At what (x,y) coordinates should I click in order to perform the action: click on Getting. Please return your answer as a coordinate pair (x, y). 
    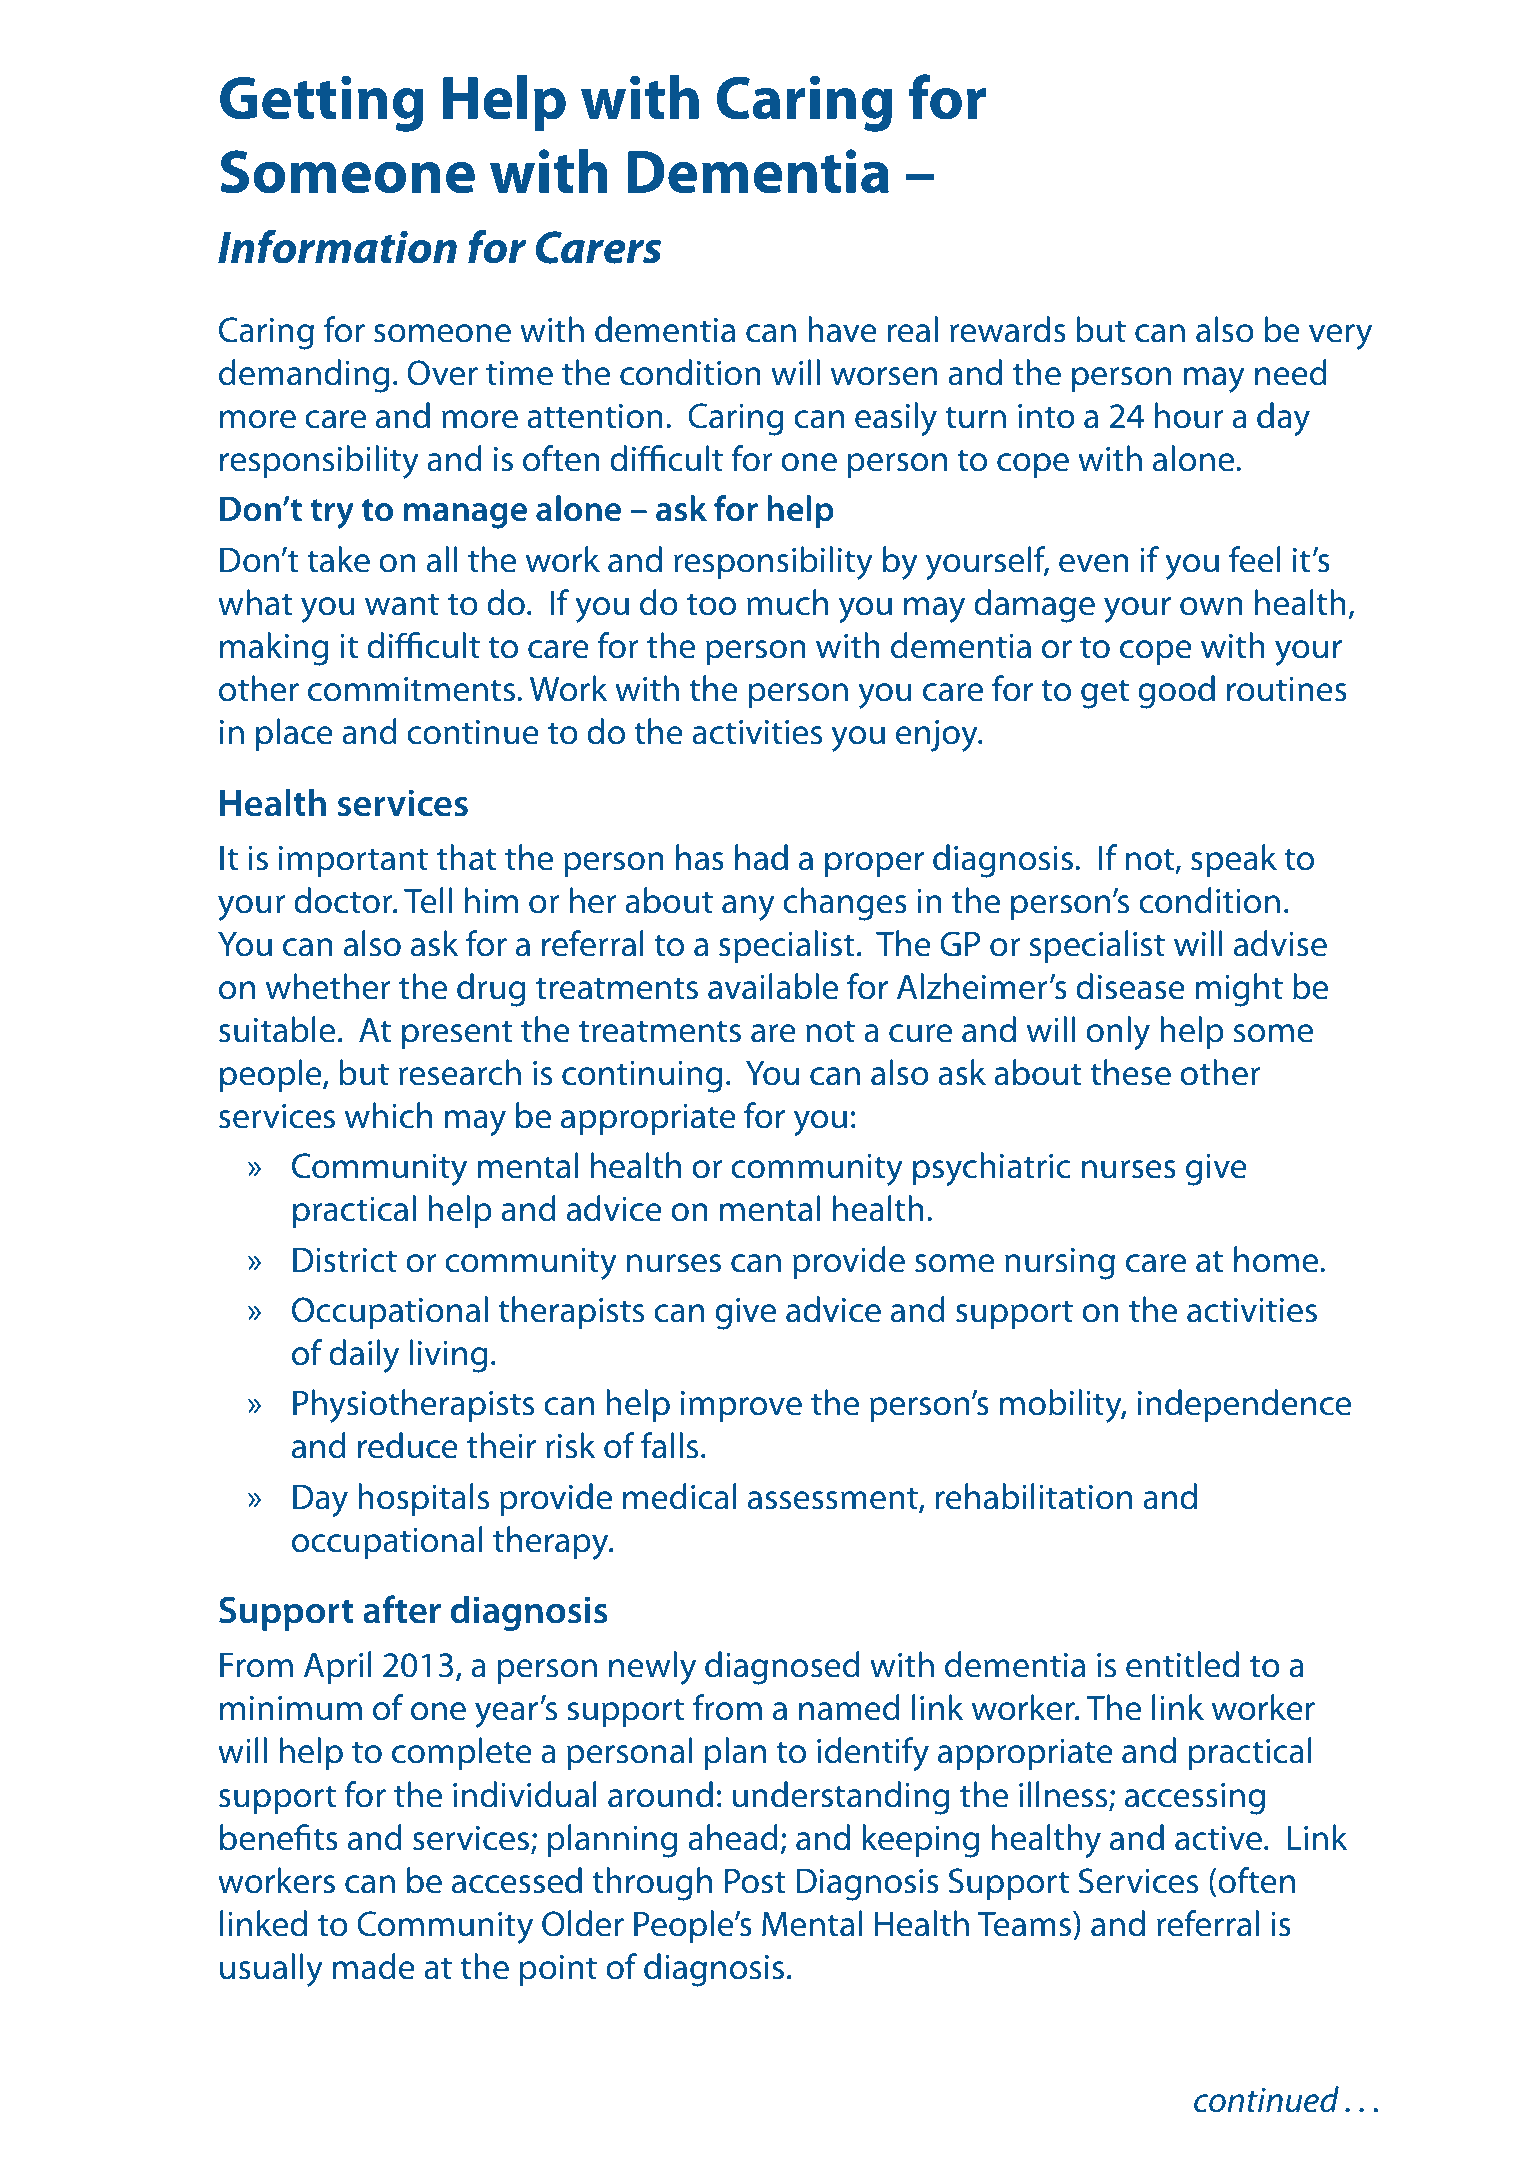
    Looking at the image, I should click on (322, 103).
